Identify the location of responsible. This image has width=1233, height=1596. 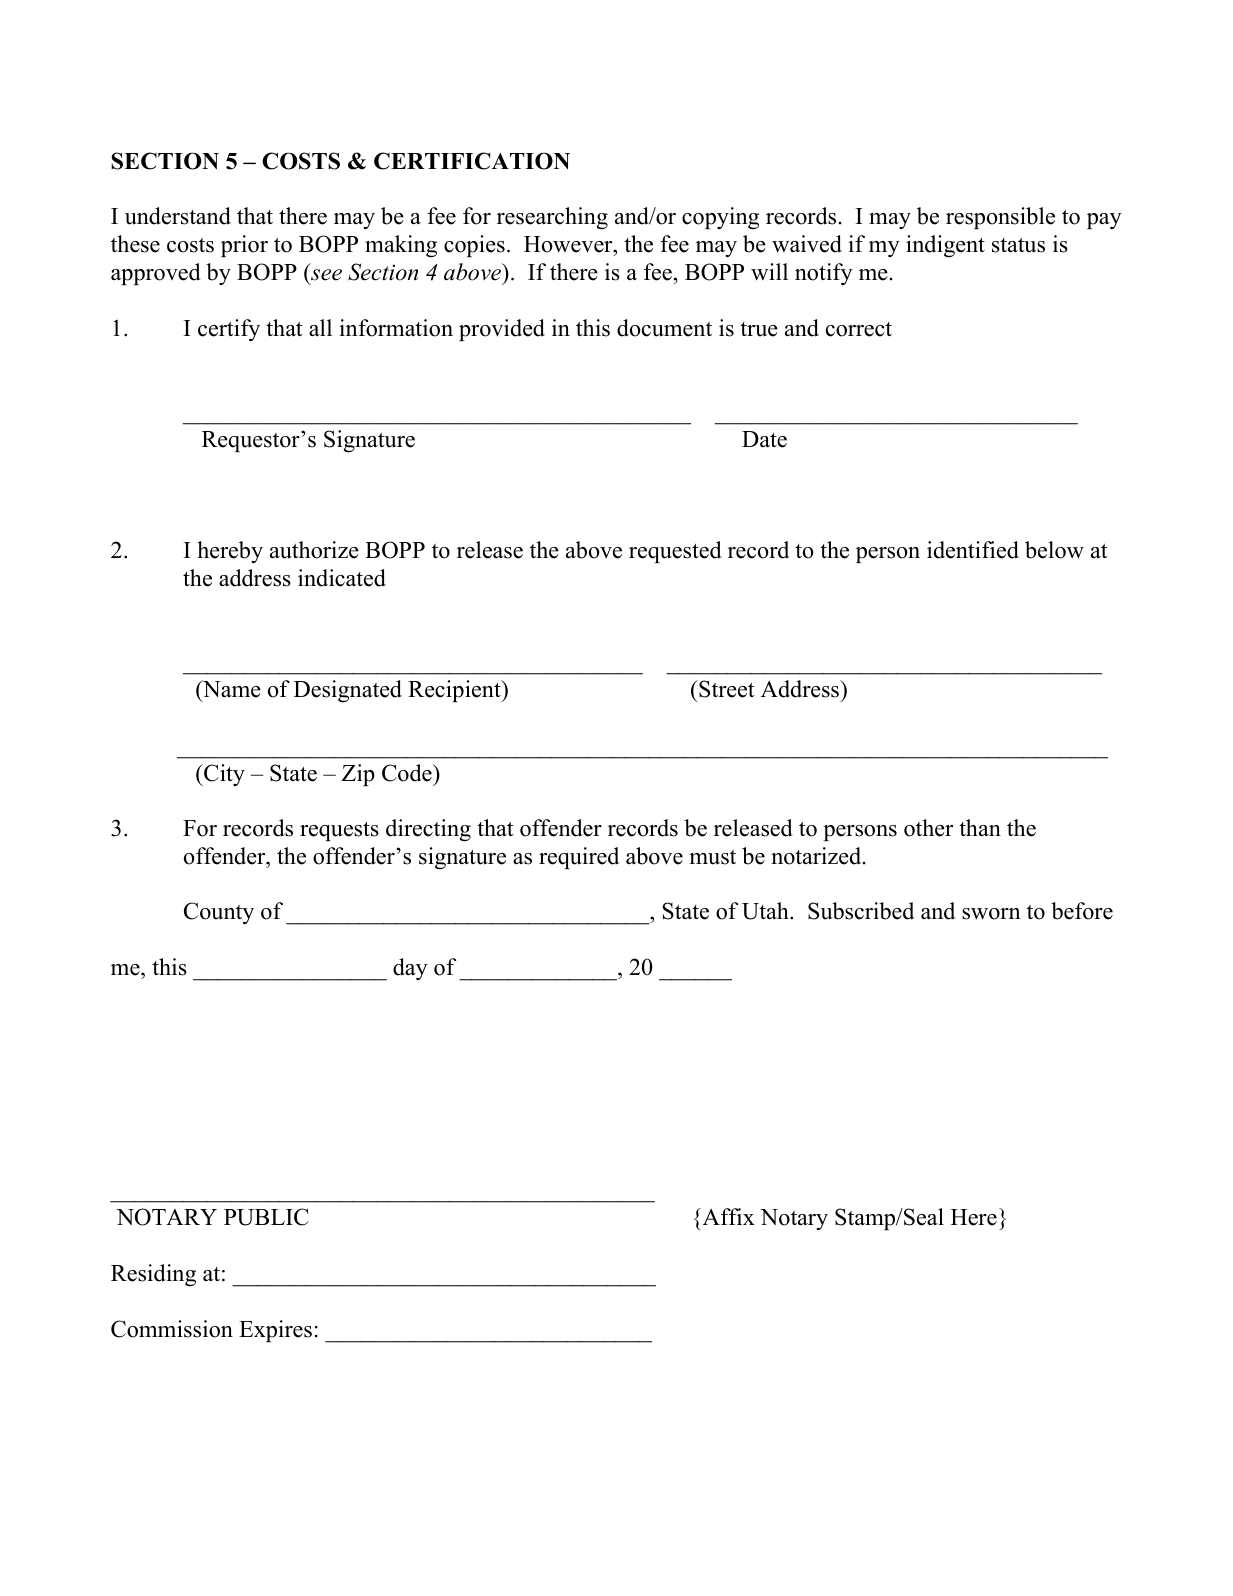
(1000, 218).
